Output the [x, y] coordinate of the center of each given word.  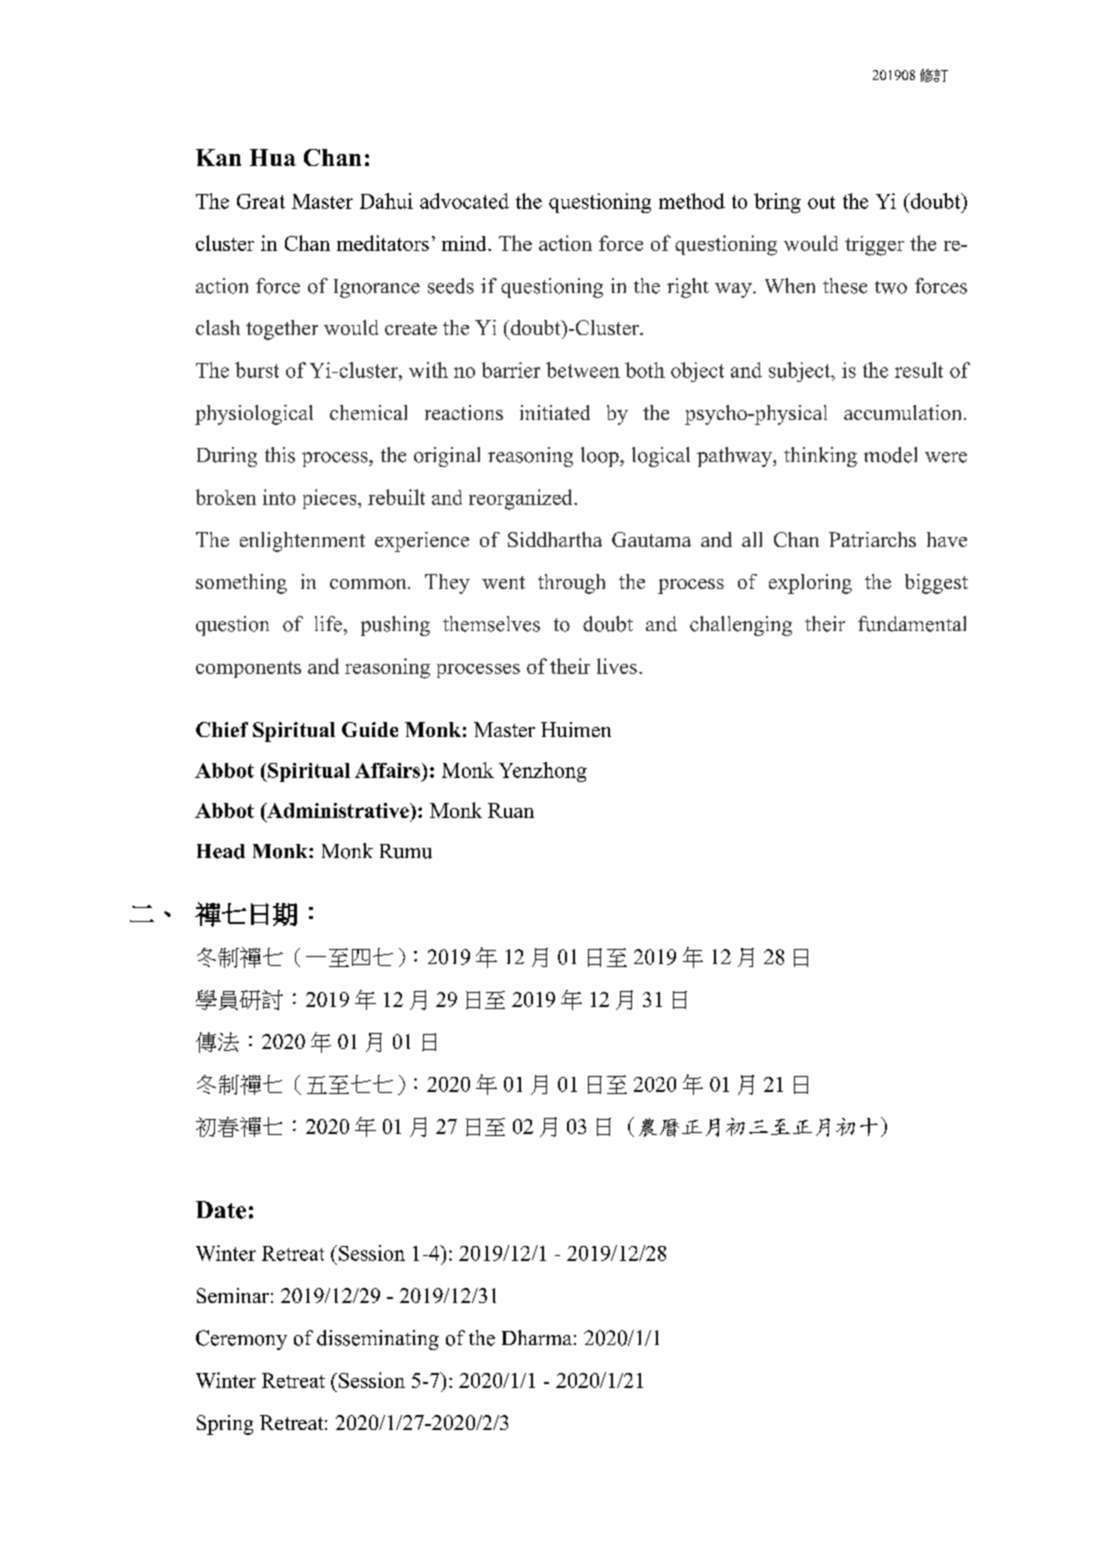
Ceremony [241, 1340]
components [248, 669]
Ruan [511, 810]
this [280, 455]
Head [221, 851]
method [692, 201]
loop [601, 457]
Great [261, 201]
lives [617, 666]
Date [221, 1210]
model [890, 455]
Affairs [389, 770]
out [821, 202]
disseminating [378, 1340]
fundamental [912, 624]
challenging [741, 626]
